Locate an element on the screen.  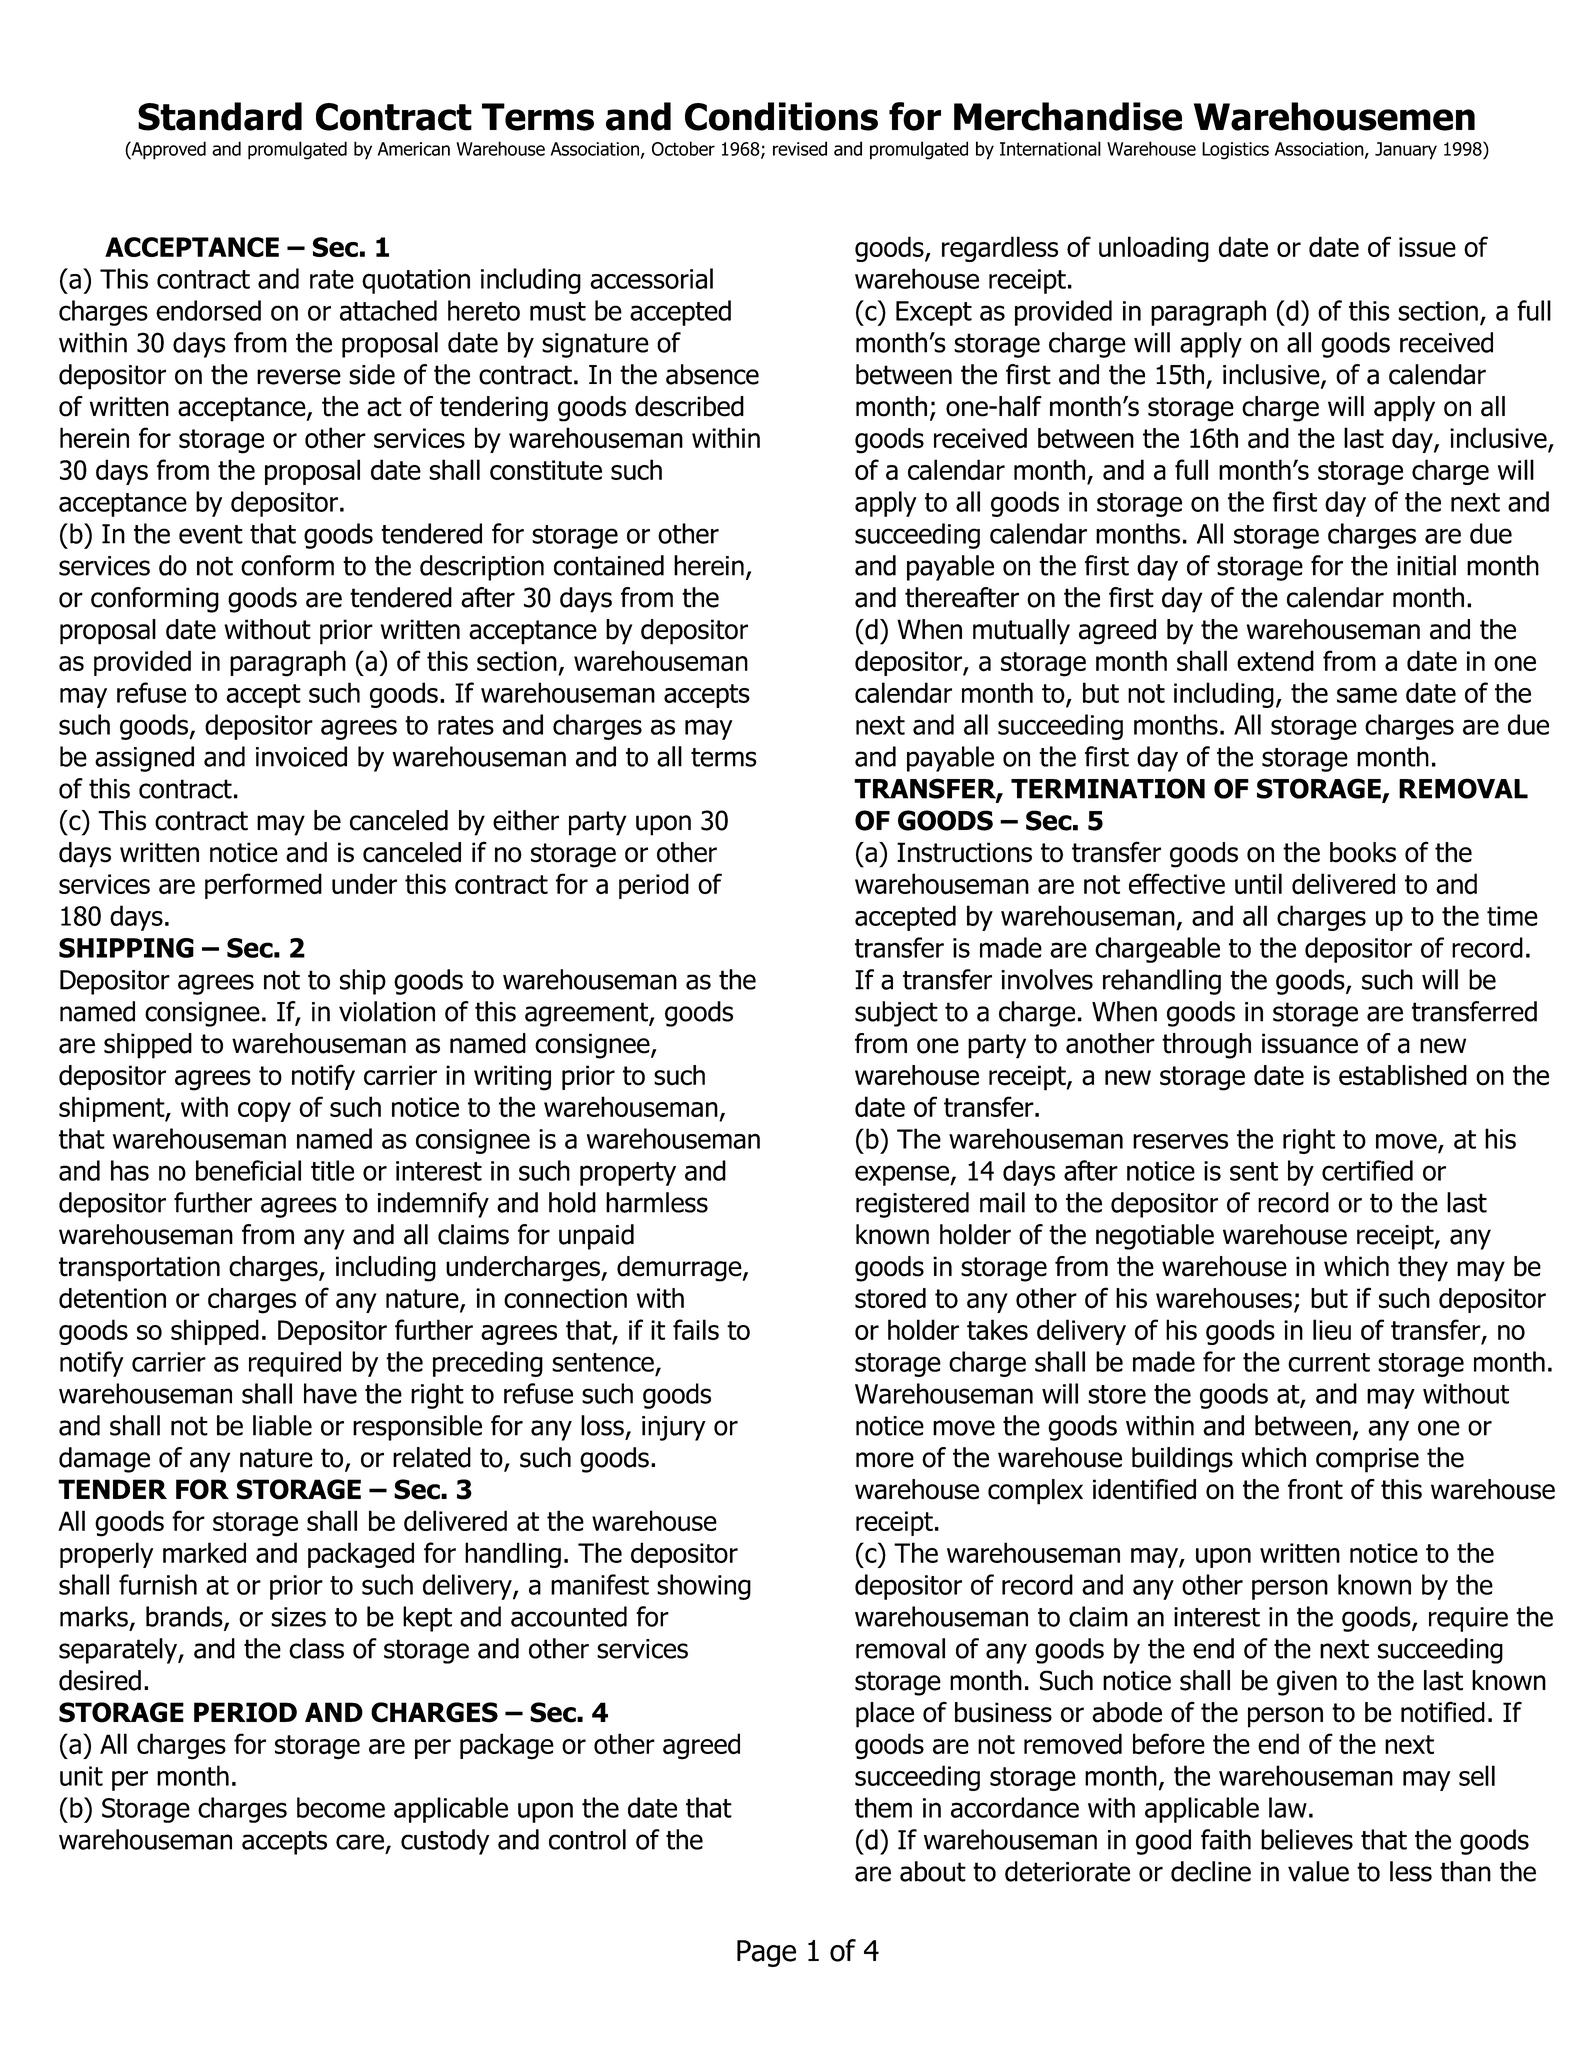
subject is located at coordinates (896, 1014).
